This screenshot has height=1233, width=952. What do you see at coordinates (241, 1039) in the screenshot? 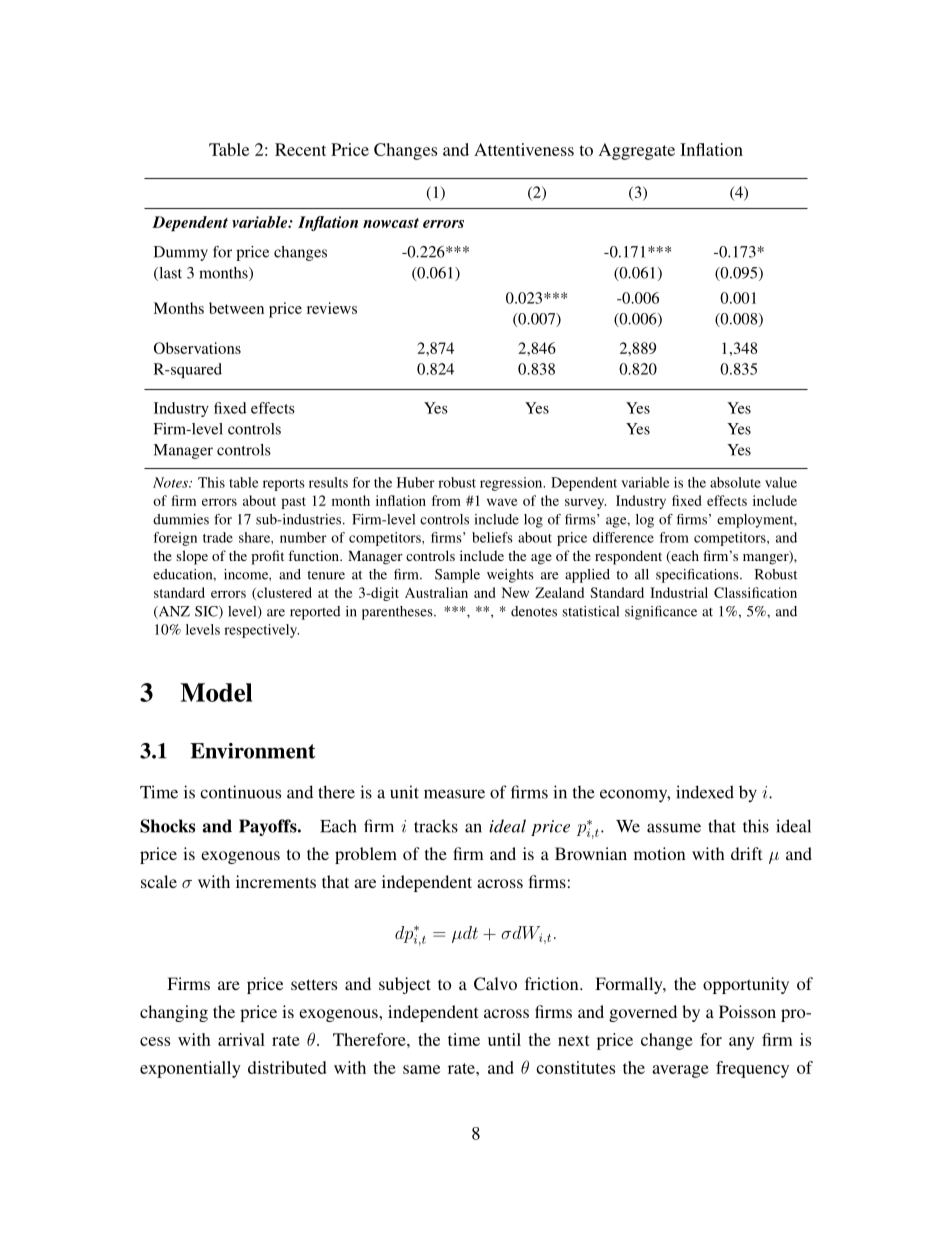
I see `arrival` at bounding box center [241, 1039].
